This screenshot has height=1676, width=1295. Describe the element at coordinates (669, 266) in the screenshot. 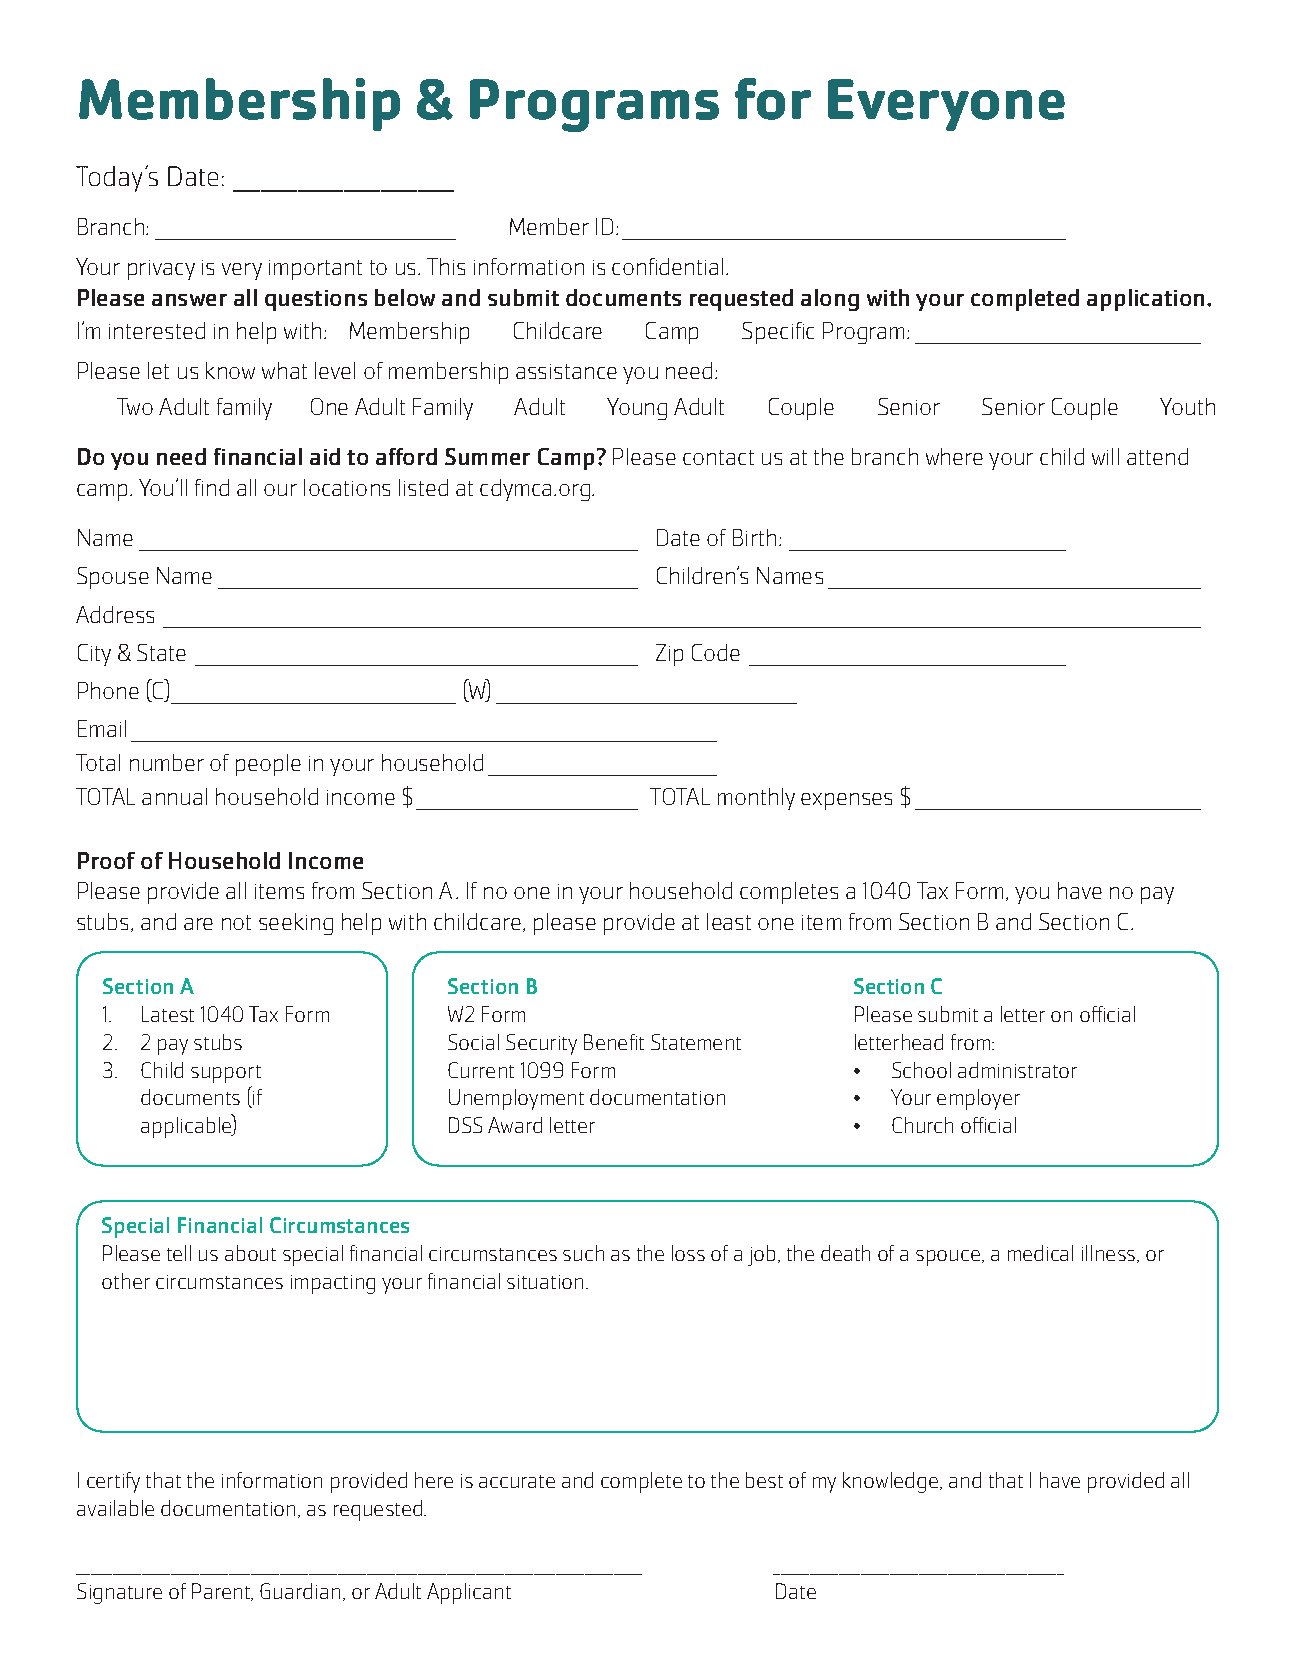

I see `confidential` at that location.
